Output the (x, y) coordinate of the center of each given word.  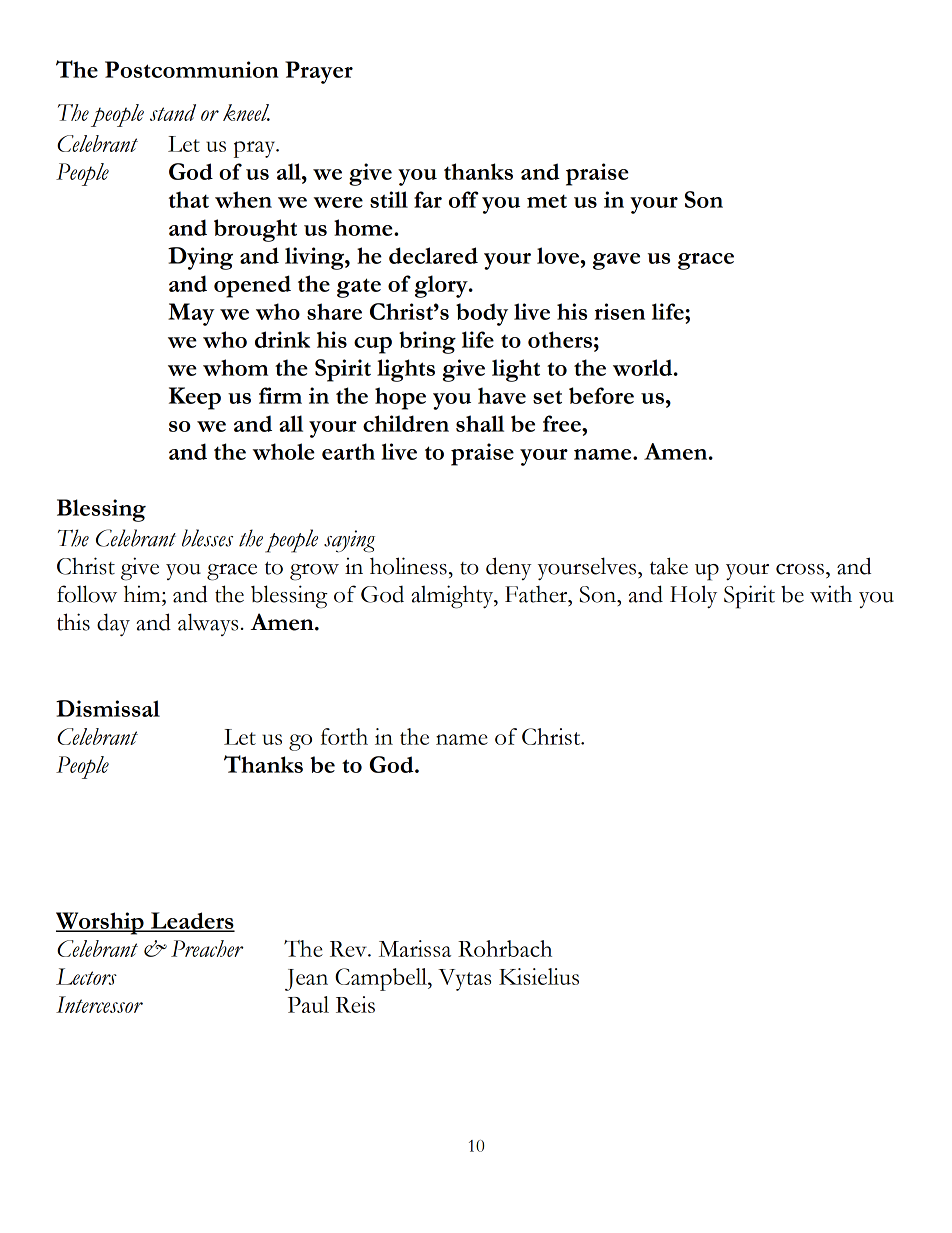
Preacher (207, 948)
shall (480, 423)
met (547, 201)
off (464, 199)
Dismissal (108, 708)
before (601, 395)
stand (173, 112)
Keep (195, 398)
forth (344, 736)
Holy (693, 596)
